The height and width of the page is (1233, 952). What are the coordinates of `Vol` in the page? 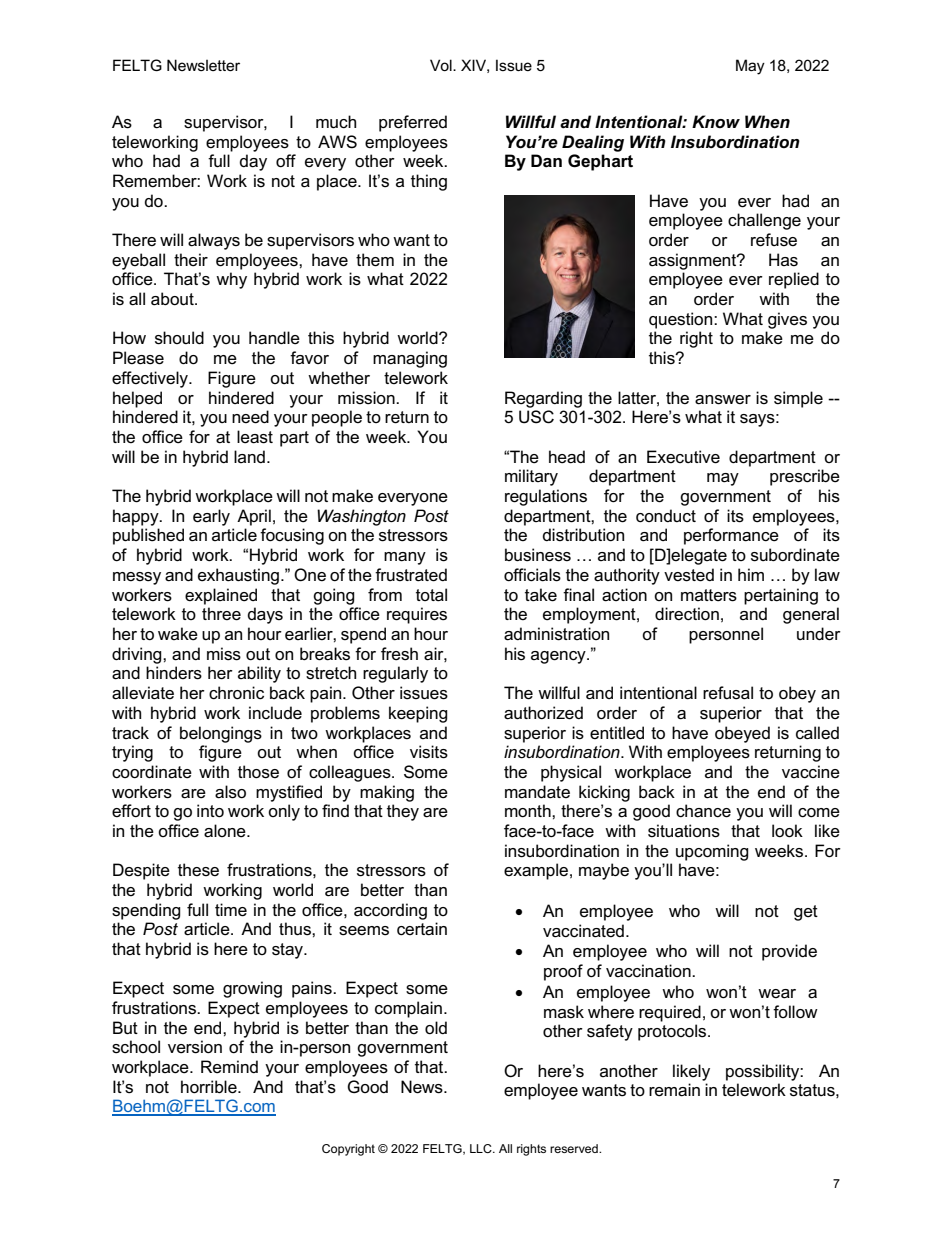 It's located at (442, 65).
